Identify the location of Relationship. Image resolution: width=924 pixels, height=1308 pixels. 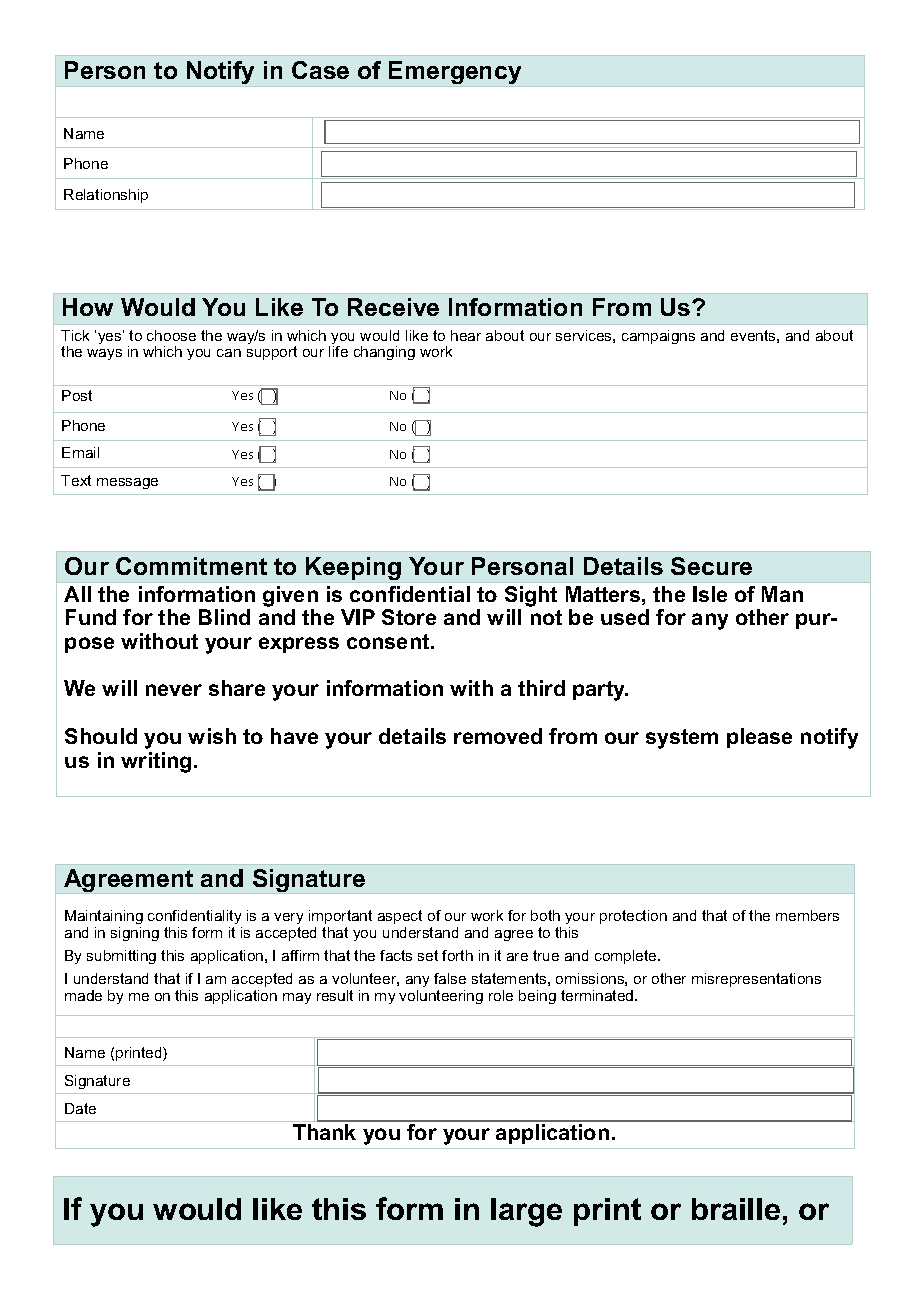
(106, 196).
